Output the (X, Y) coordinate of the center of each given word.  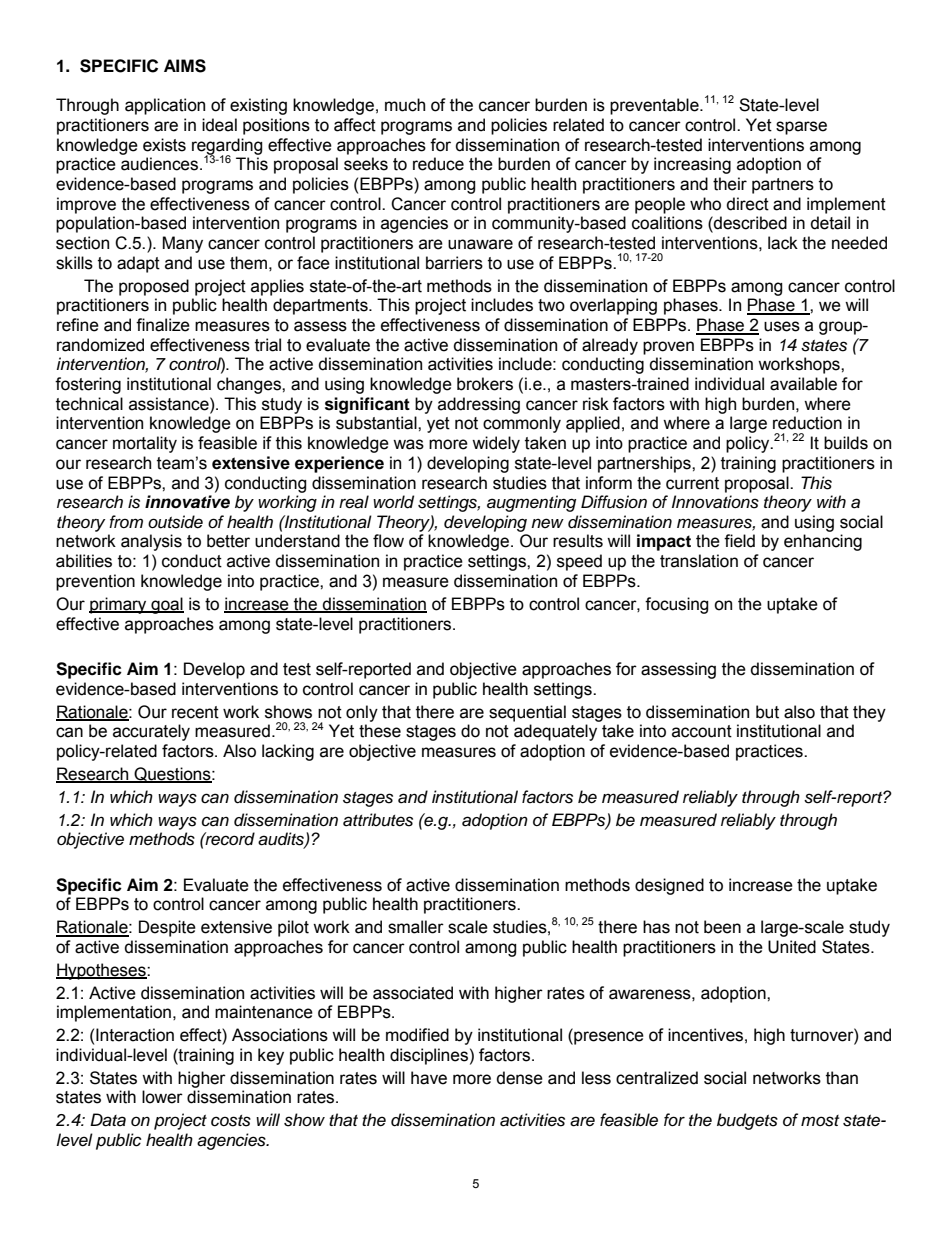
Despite (167, 928)
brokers (485, 384)
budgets (747, 1121)
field (739, 541)
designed (669, 886)
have (429, 1078)
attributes (378, 820)
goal (166, 605)
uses (782, 326)
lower (162, 1097)
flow (388, 541)
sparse (801, 128)
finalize (163, 325)
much (405, 105)
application (165, 106)
